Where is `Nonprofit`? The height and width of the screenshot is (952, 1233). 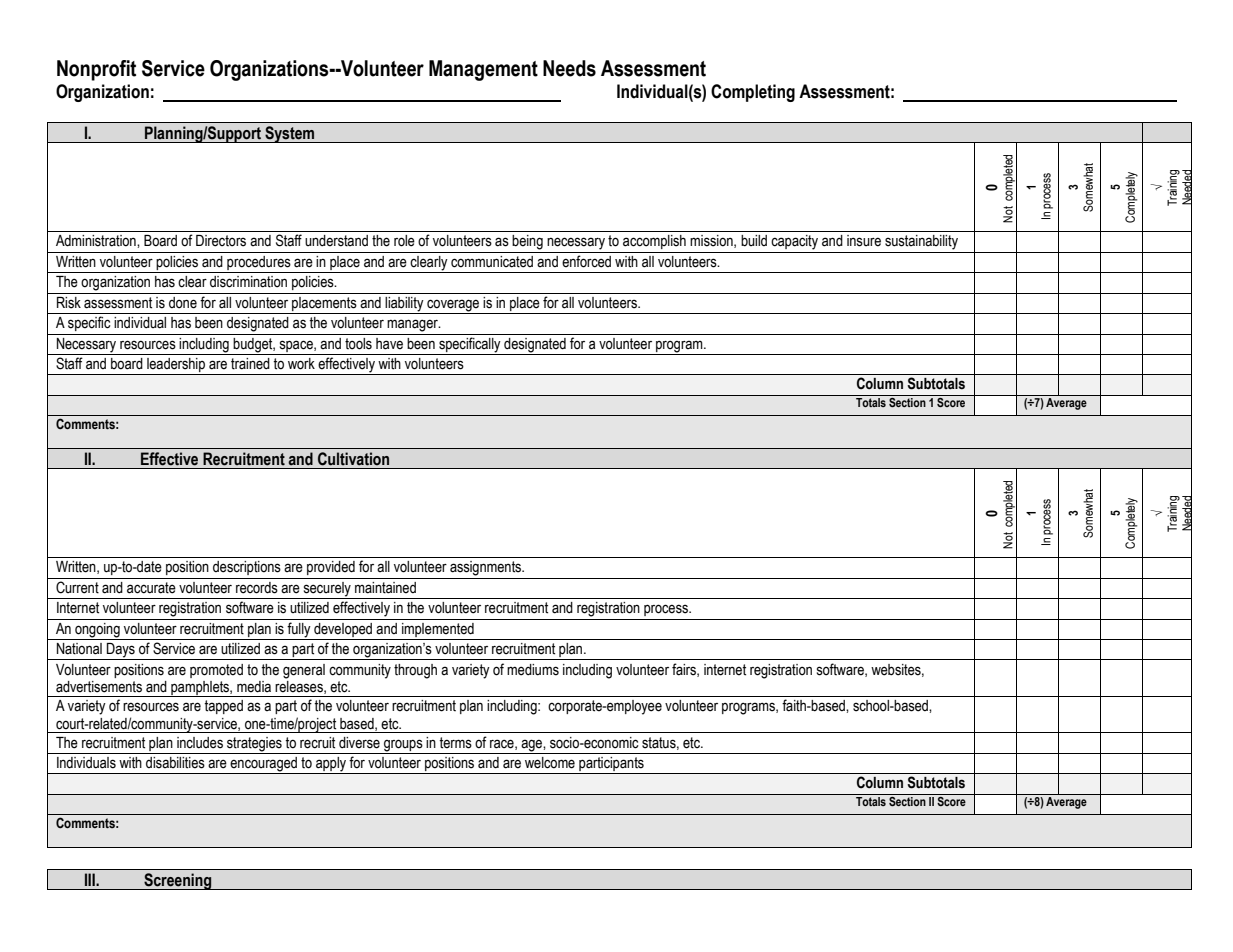 Nonprofit is located at coordinates (96, 70).
